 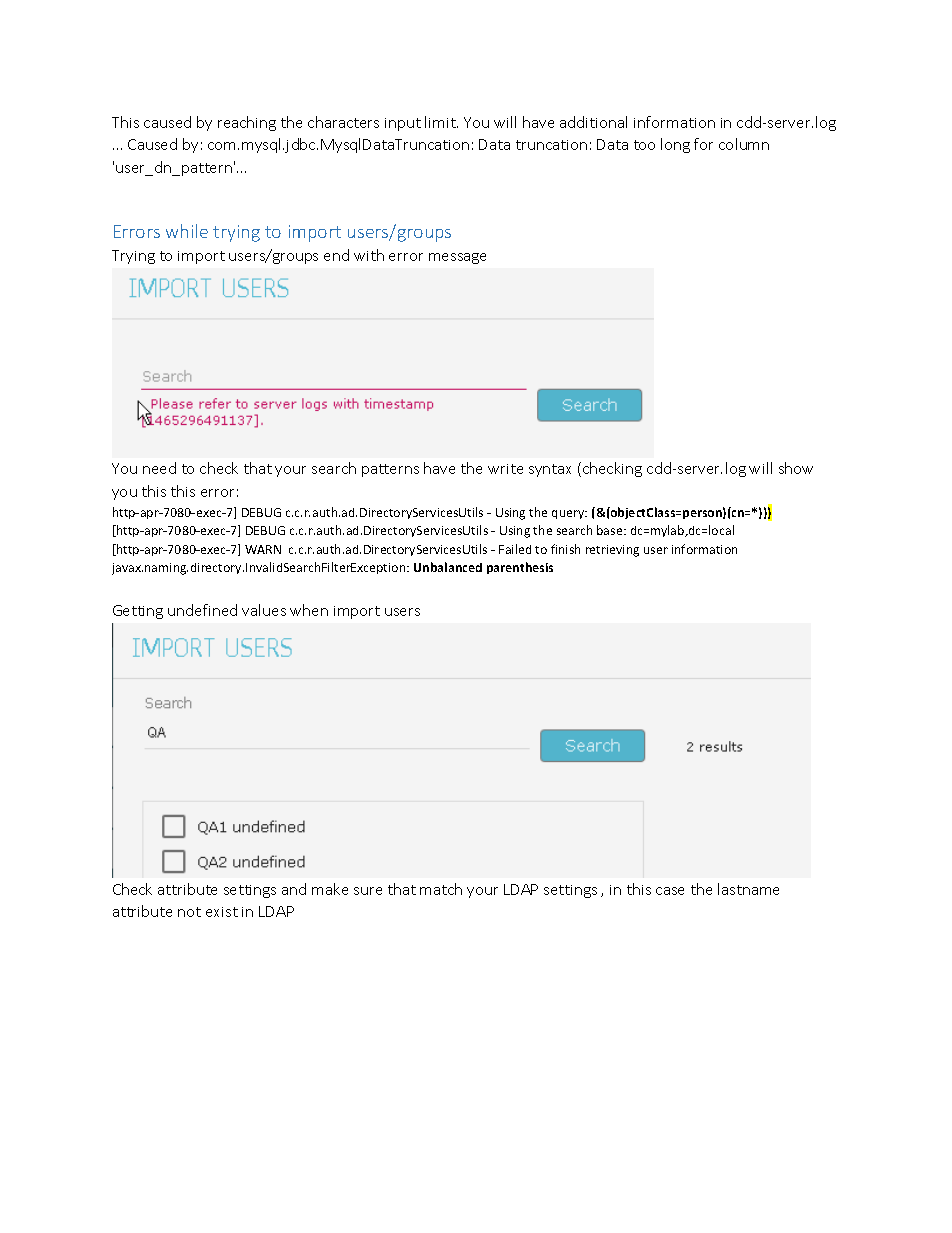 What do you see at coordinates (441, 889) in the image?
I see `match` at bounding box center [441, 889].
